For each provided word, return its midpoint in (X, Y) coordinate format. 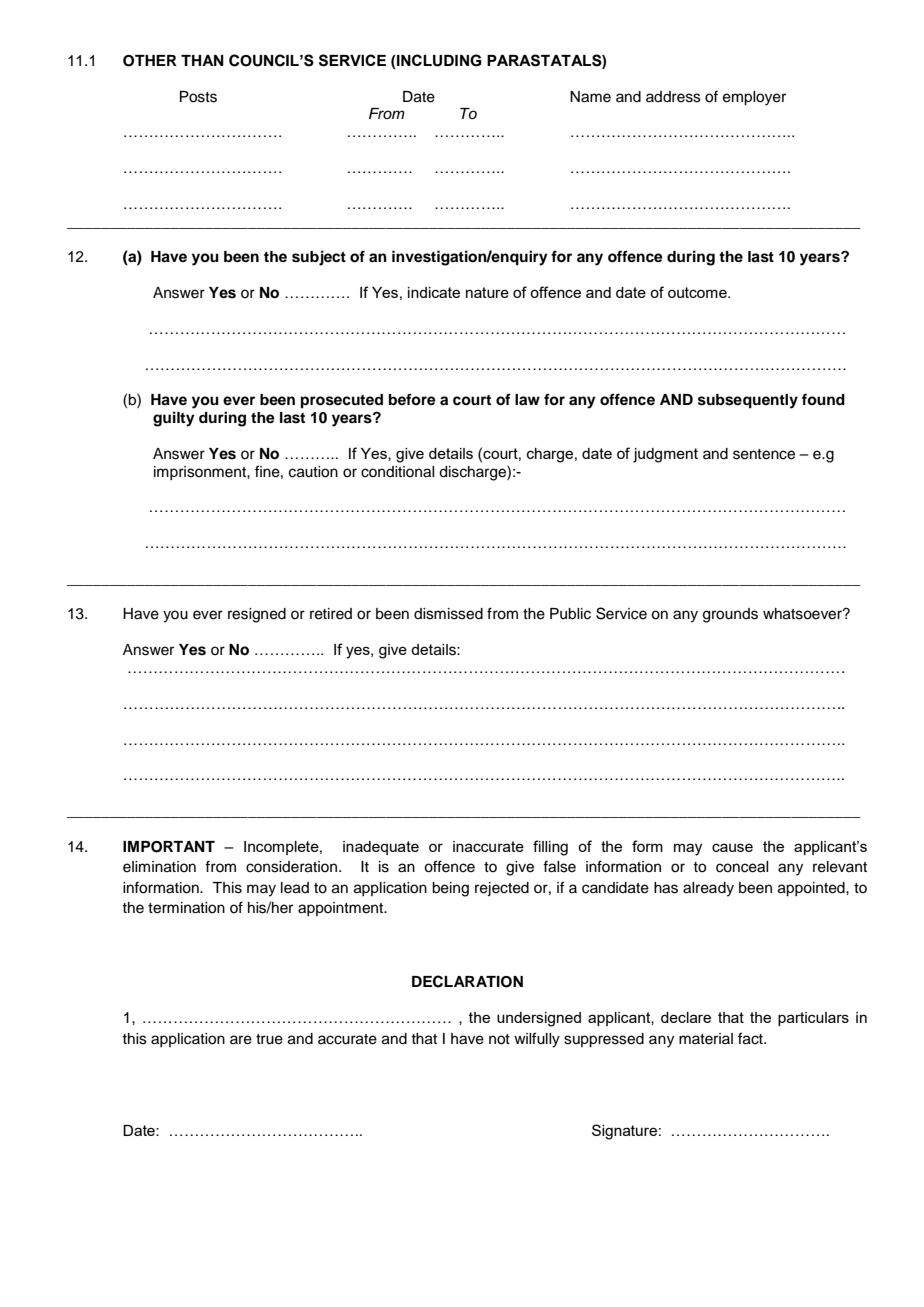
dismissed (448, 614)
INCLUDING (438, 60)
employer (754, 98)
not (499, 1039)
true (269, 1039)
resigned (257, 615)
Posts (198, 97)
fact (751, 1038)
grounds (730, 615)
